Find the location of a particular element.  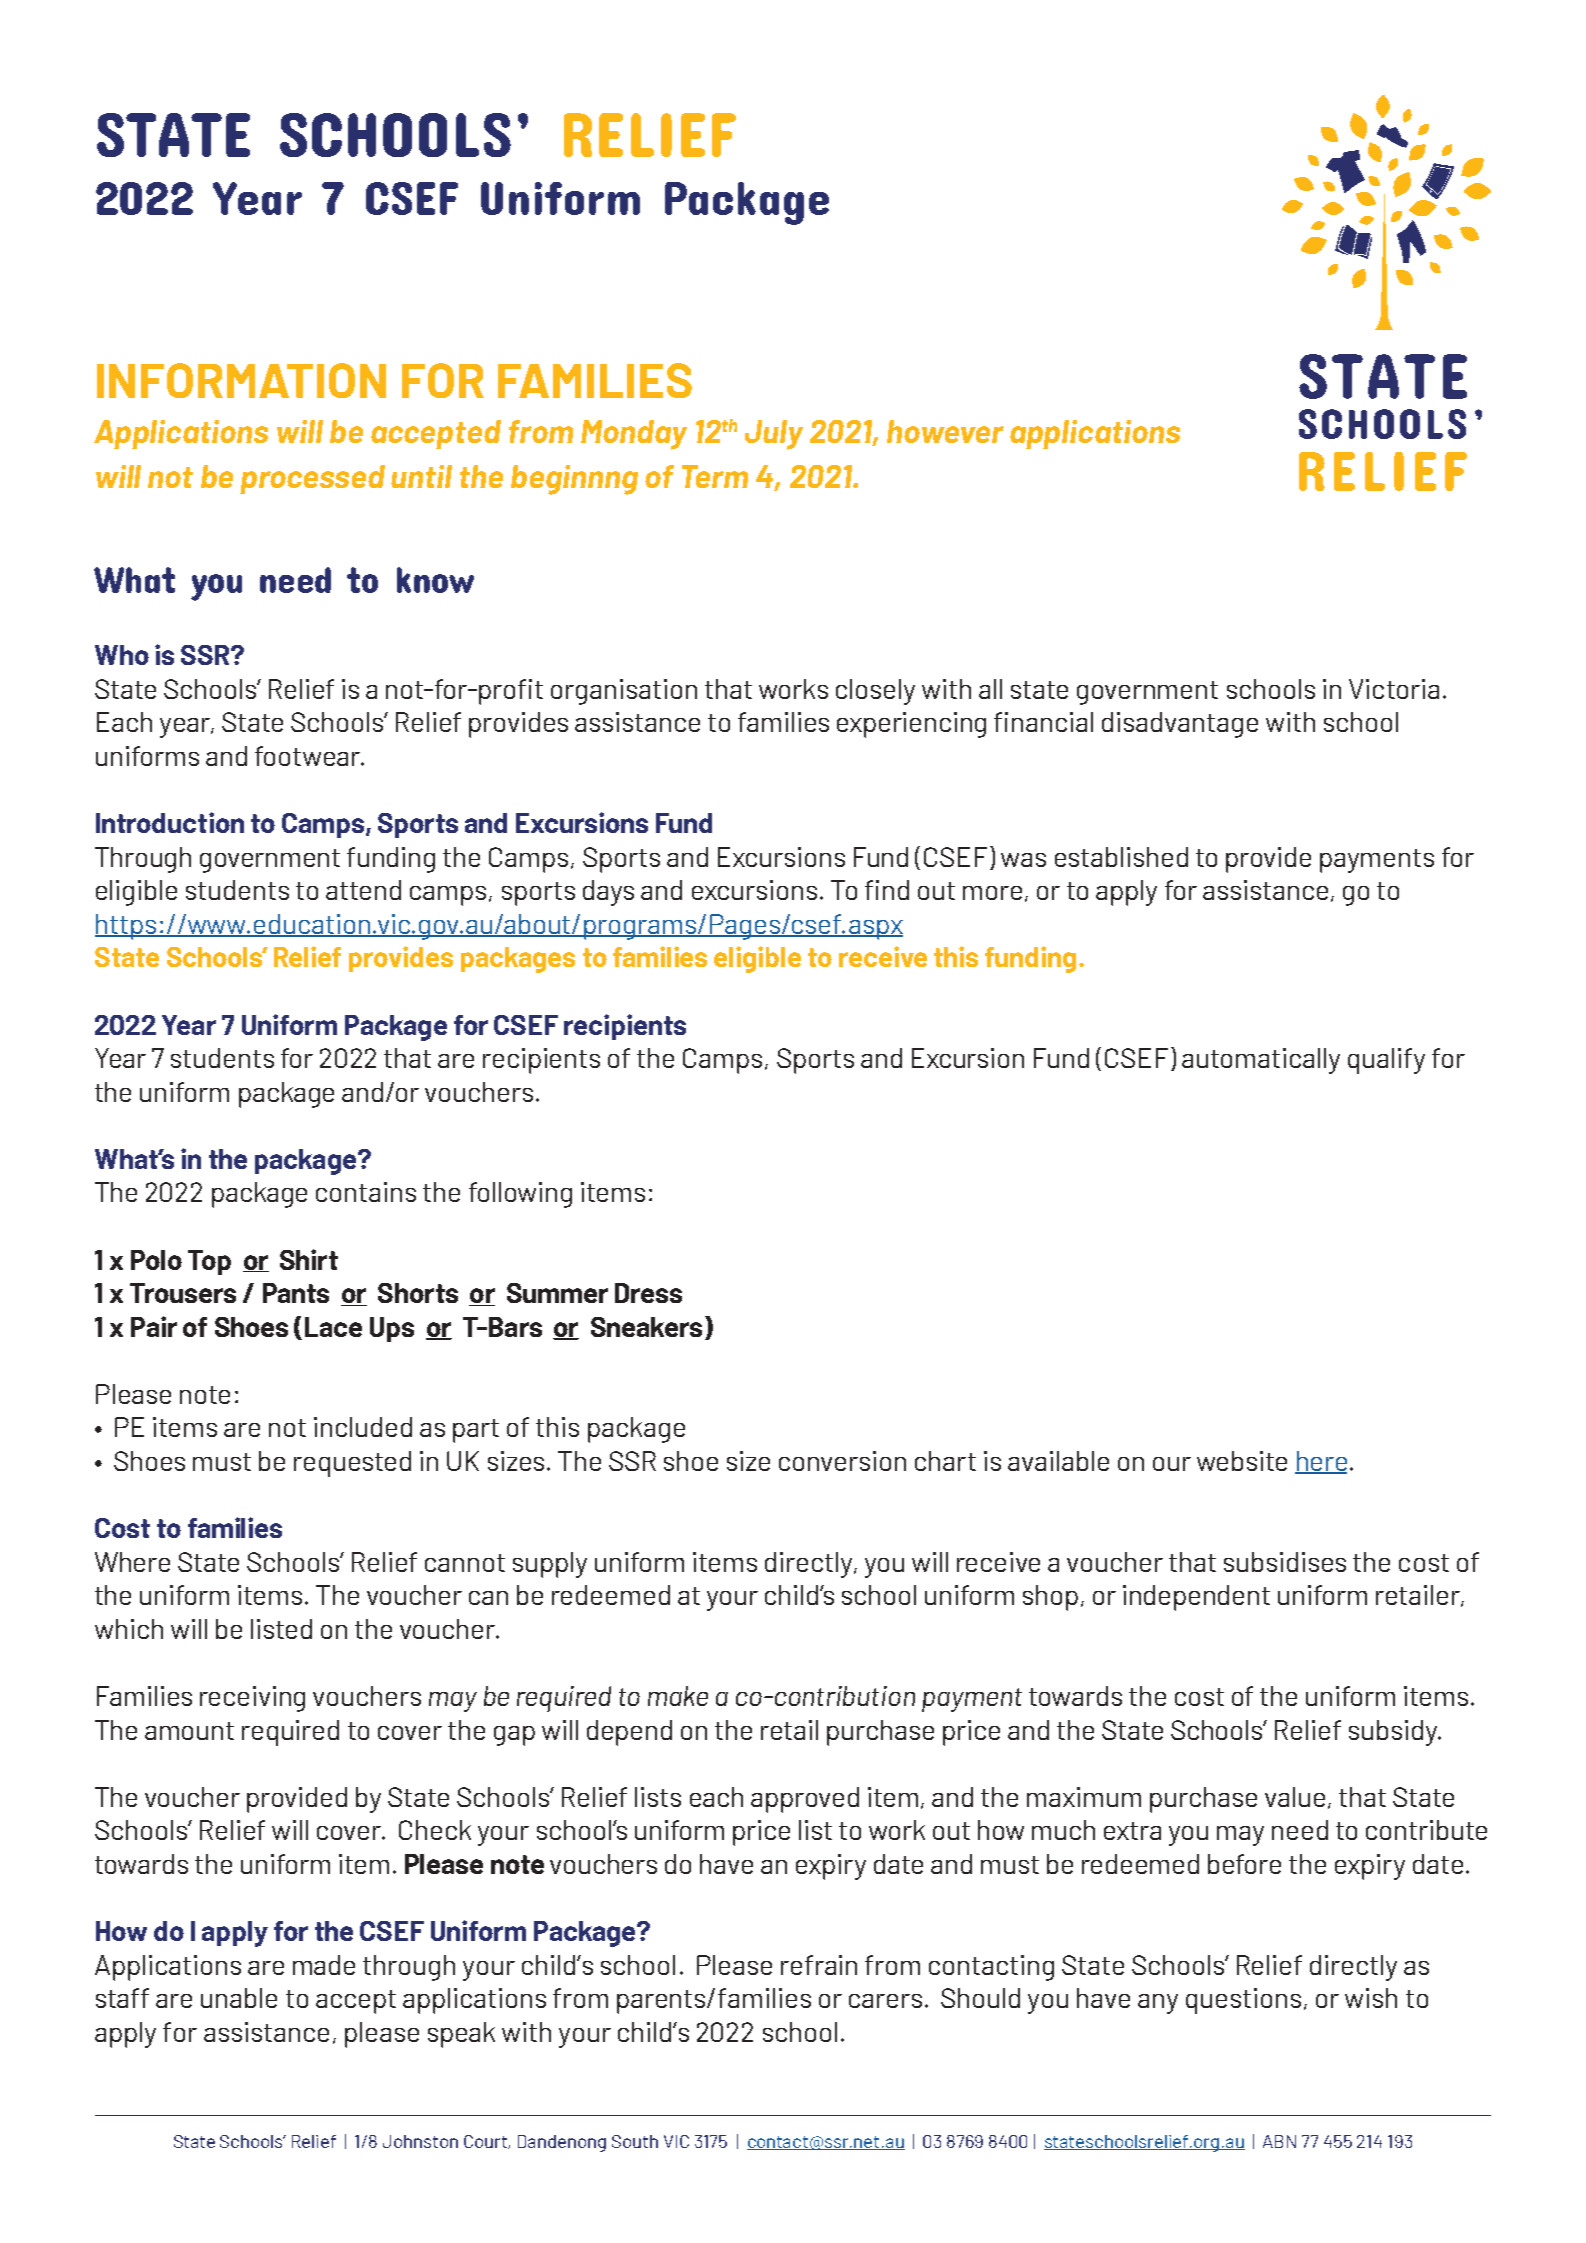

however is located at coordinates (945, 431).
